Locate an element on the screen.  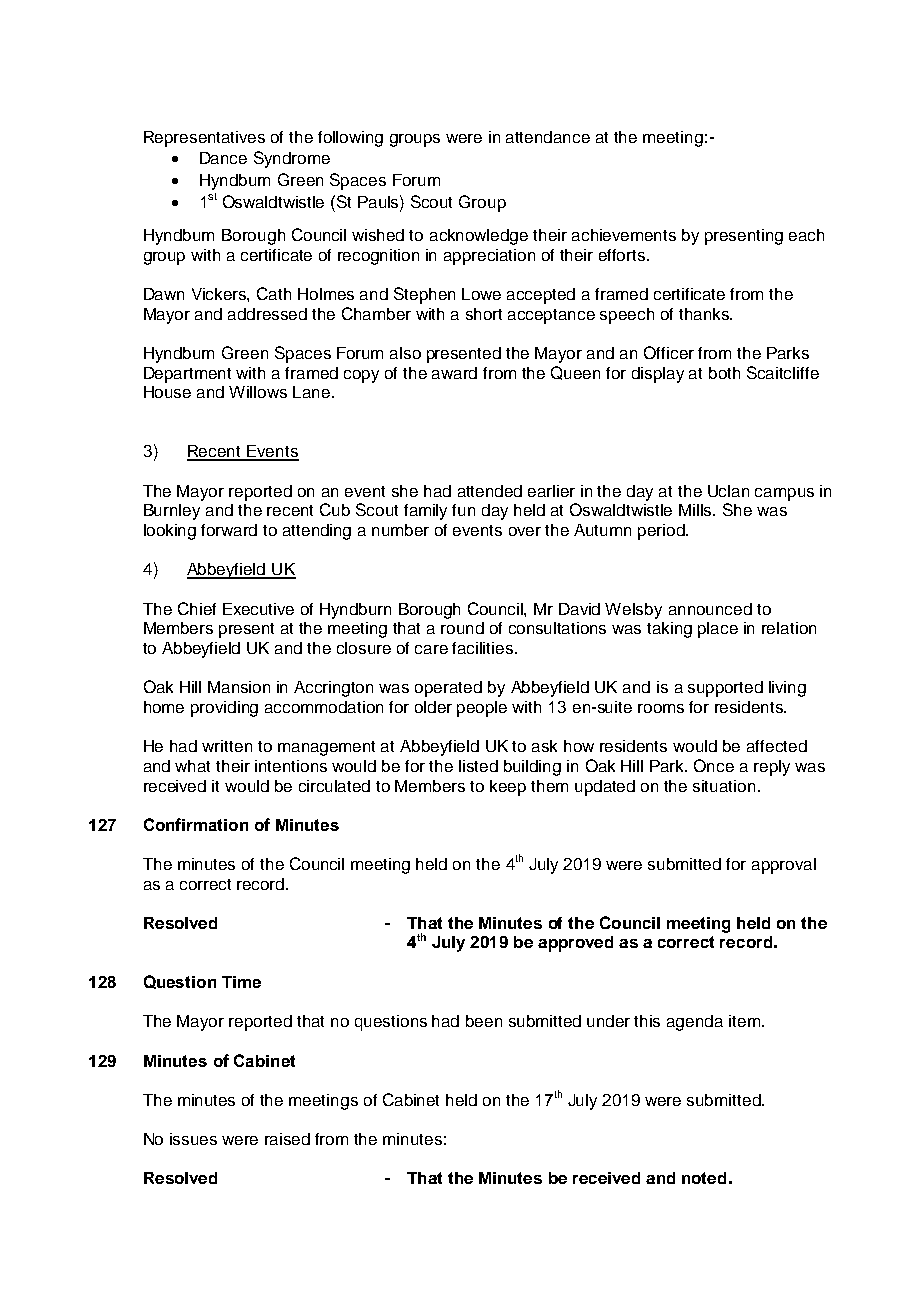
been is located at coordinates (484, 1021).
